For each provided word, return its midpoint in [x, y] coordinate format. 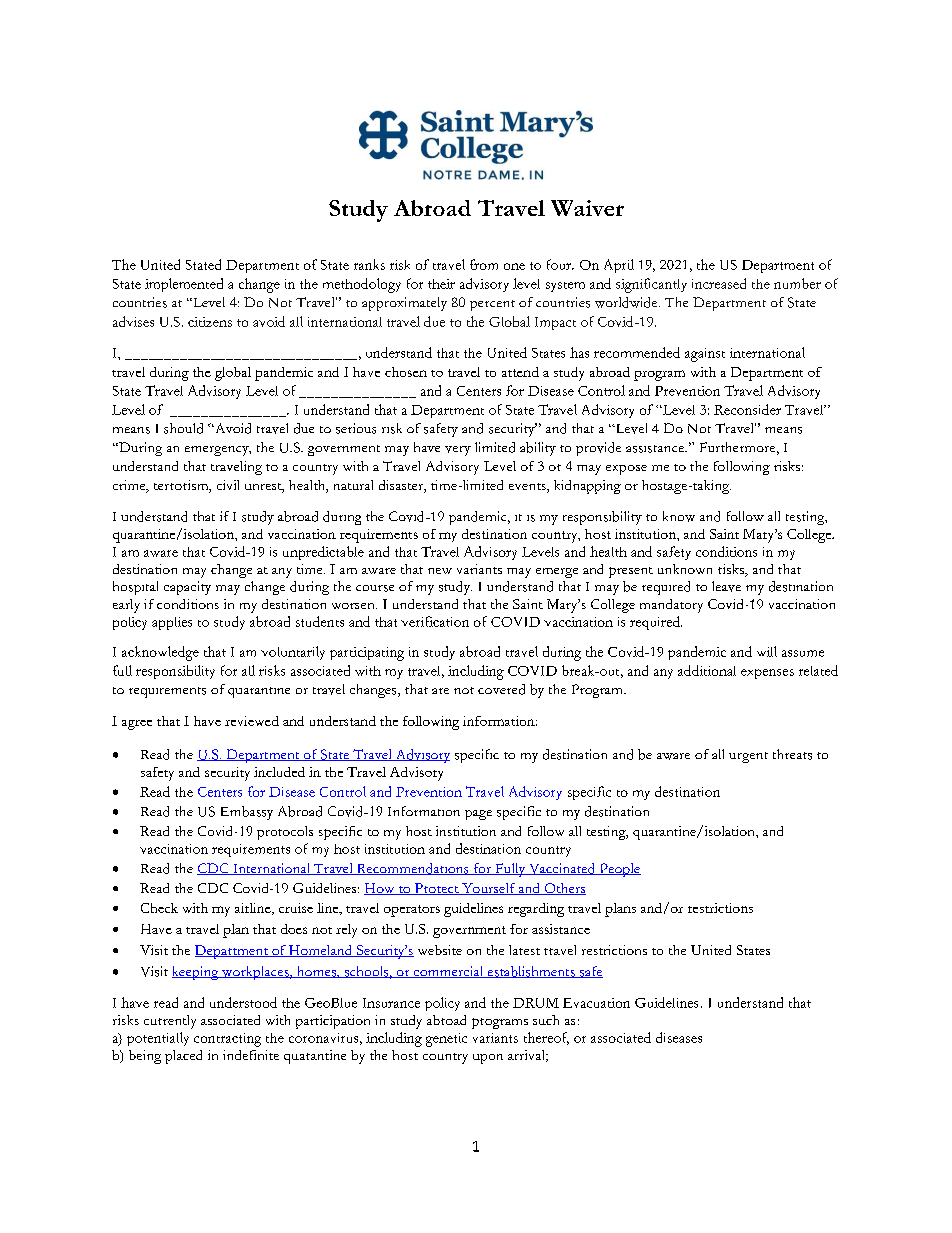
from [484, 264]
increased [719, 283]
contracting [227, 1040]
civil [228, 485]
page [478, 815]
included [279, 772]
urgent [748, 757]
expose [626, 470]
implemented [184, 285]
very [458, 451]
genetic [446, 1040]
